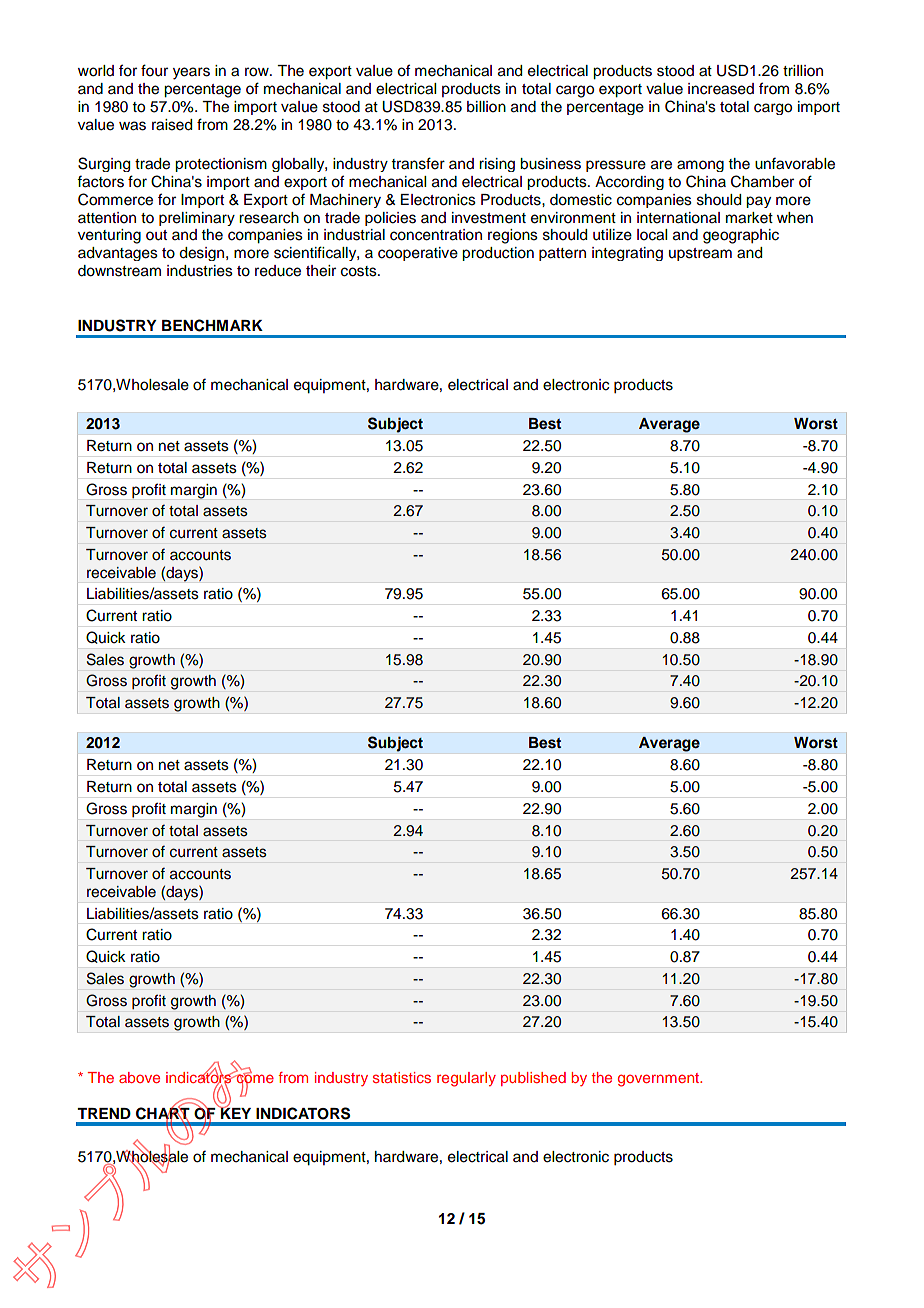 This page has width=924, height=1308. I want to click on costs, so click(360, 271).
